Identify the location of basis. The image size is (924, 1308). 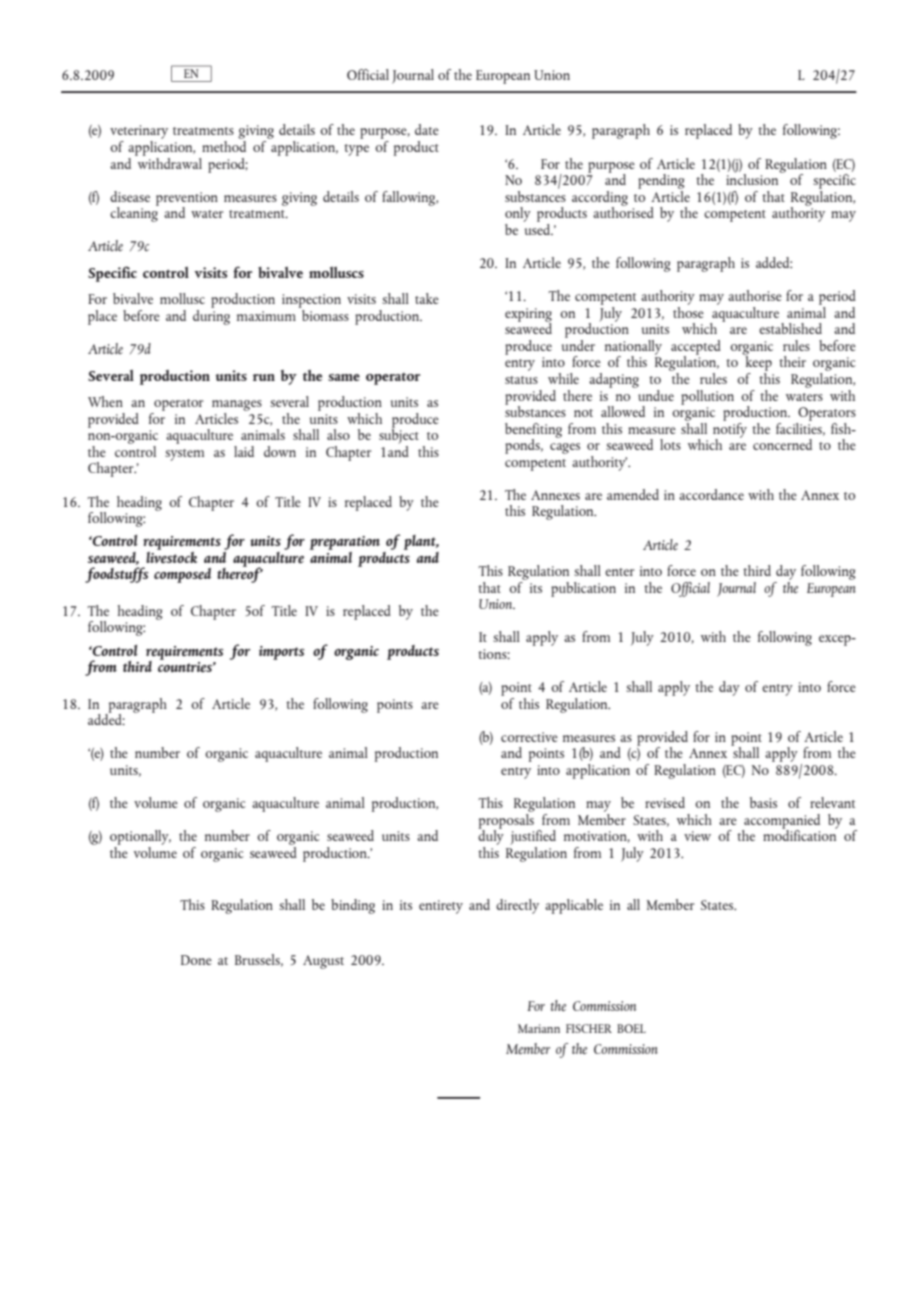
(763, 802).
